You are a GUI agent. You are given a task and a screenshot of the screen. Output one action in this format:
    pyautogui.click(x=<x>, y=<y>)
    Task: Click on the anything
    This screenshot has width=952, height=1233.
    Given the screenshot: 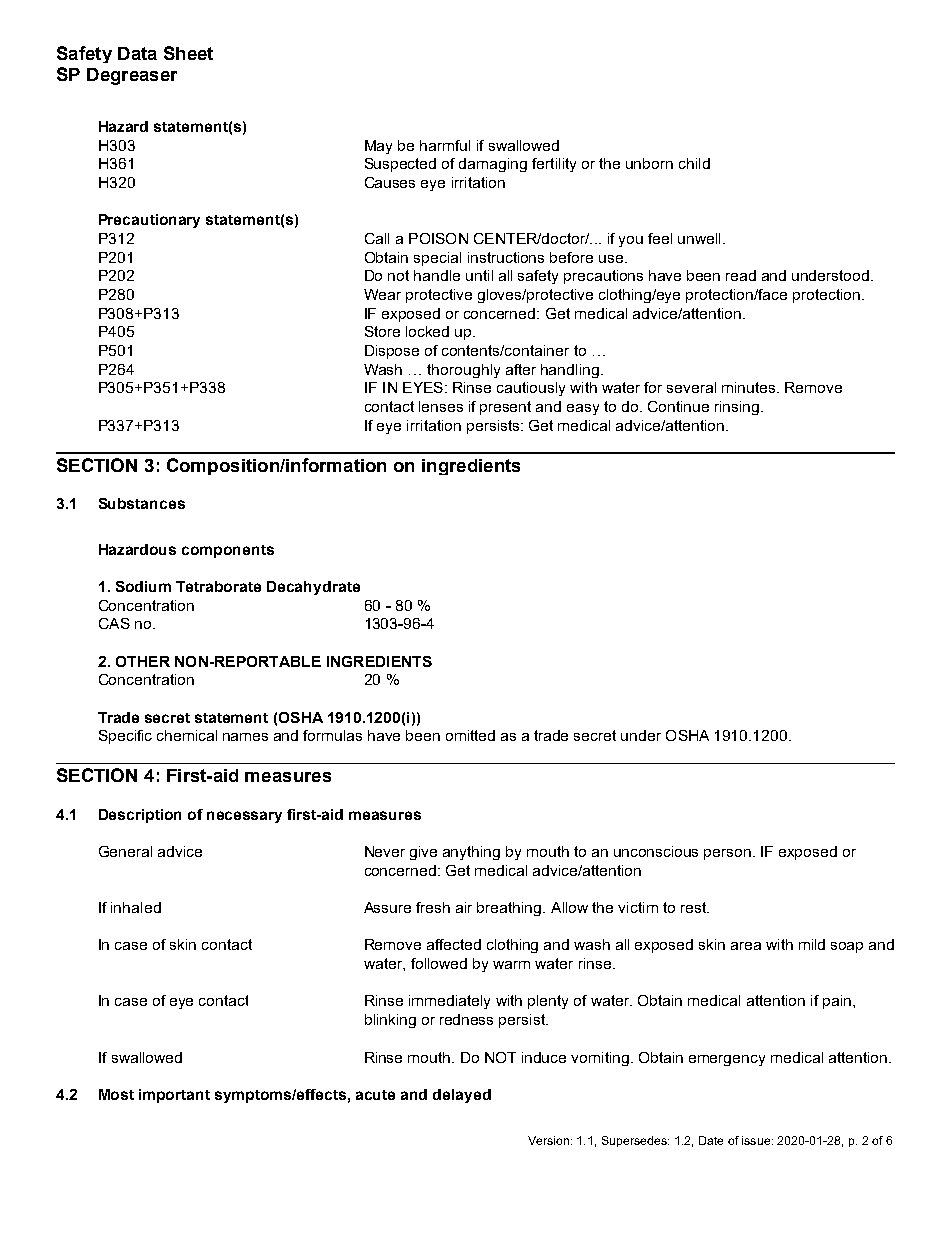 What is the action you would take?
    pyautogui.click(x=471, y=853)
